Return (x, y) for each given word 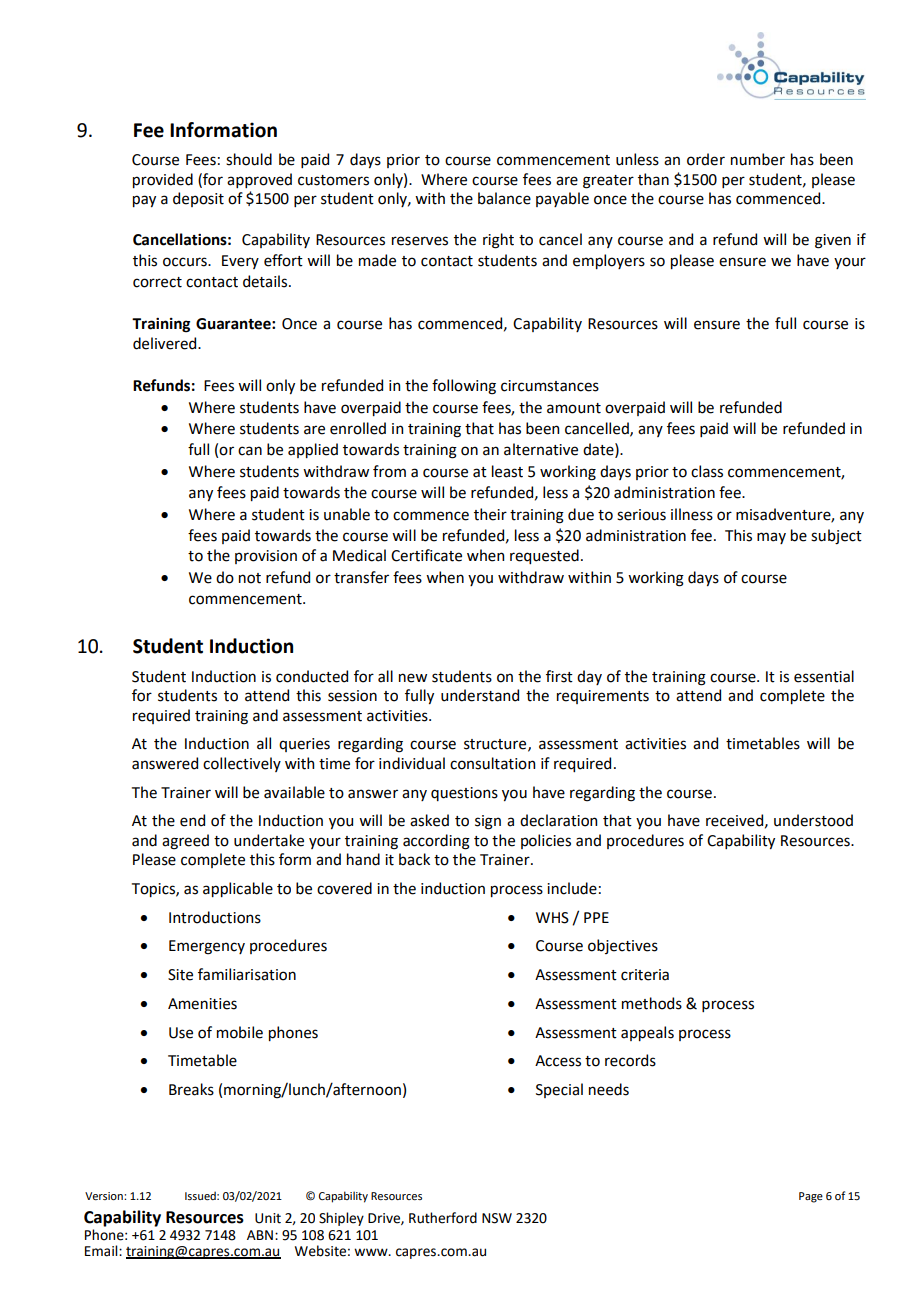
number (758, 159)
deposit (198, 199)
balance (504, 198)
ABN (260, 1235)
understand (480, 695)
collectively (242, 764)
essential (824, 676)
